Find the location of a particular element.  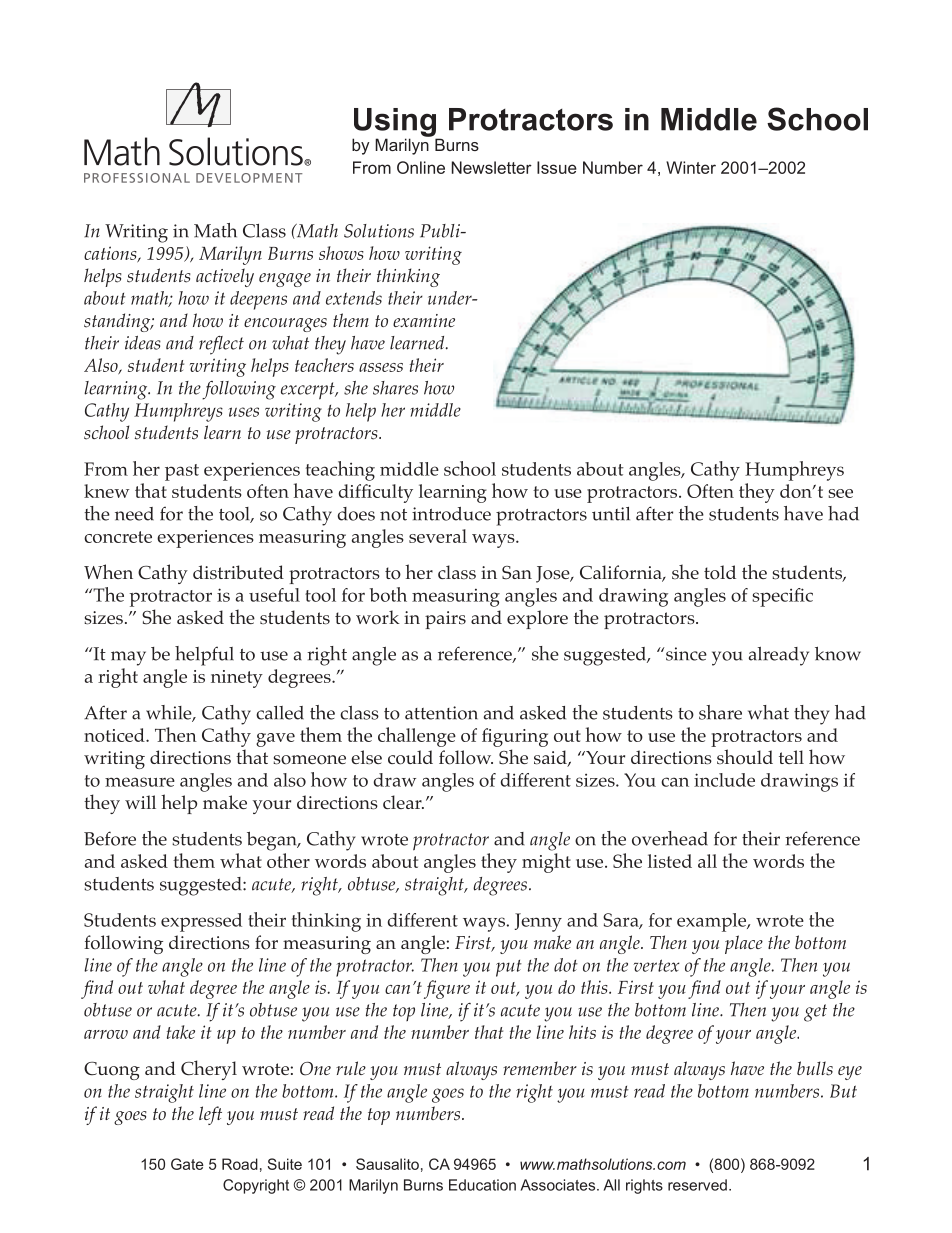

ninety is located at coordinates (237, 679).
